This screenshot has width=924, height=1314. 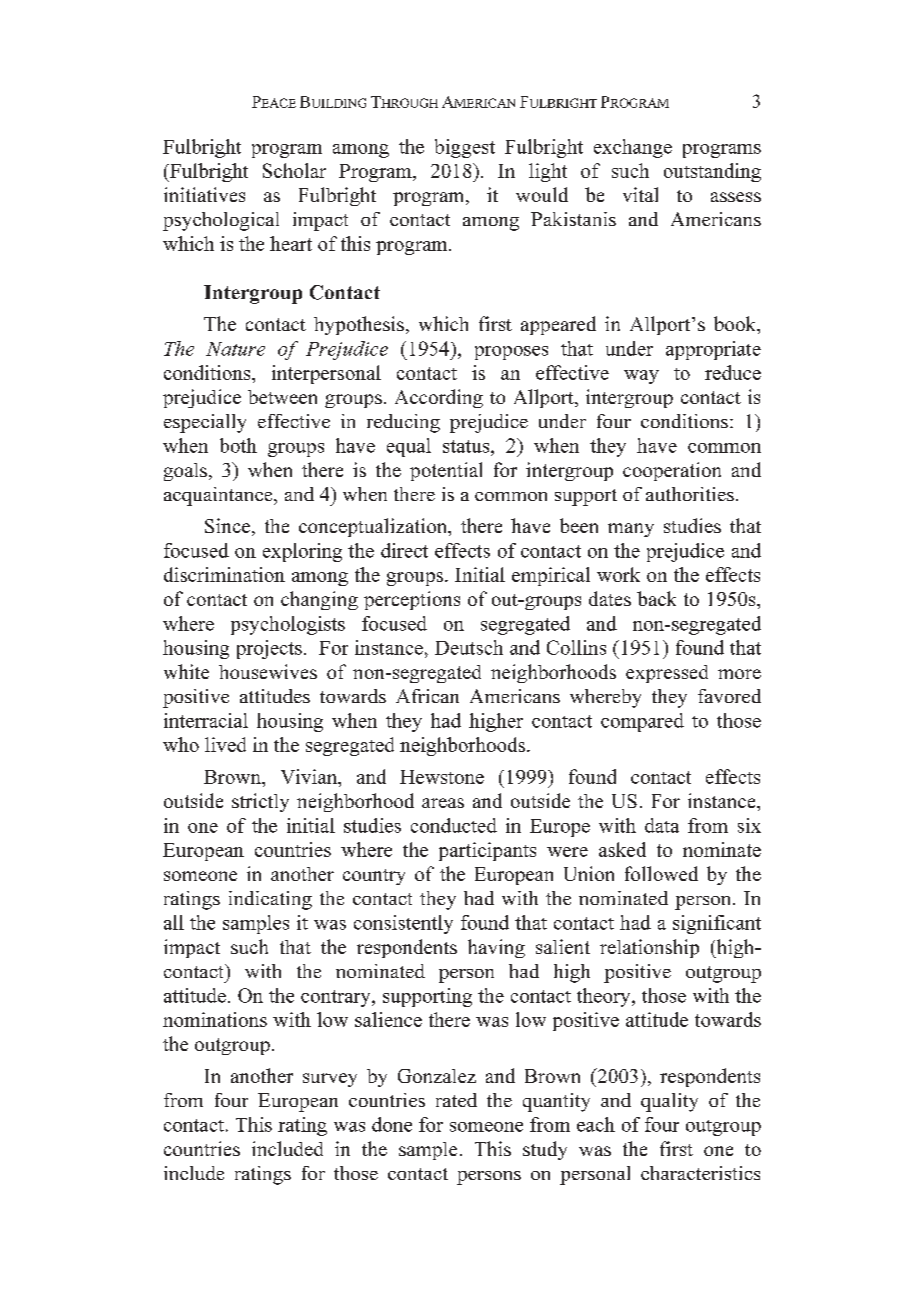 I want to click on housewives, so click(x=268, y=671).
